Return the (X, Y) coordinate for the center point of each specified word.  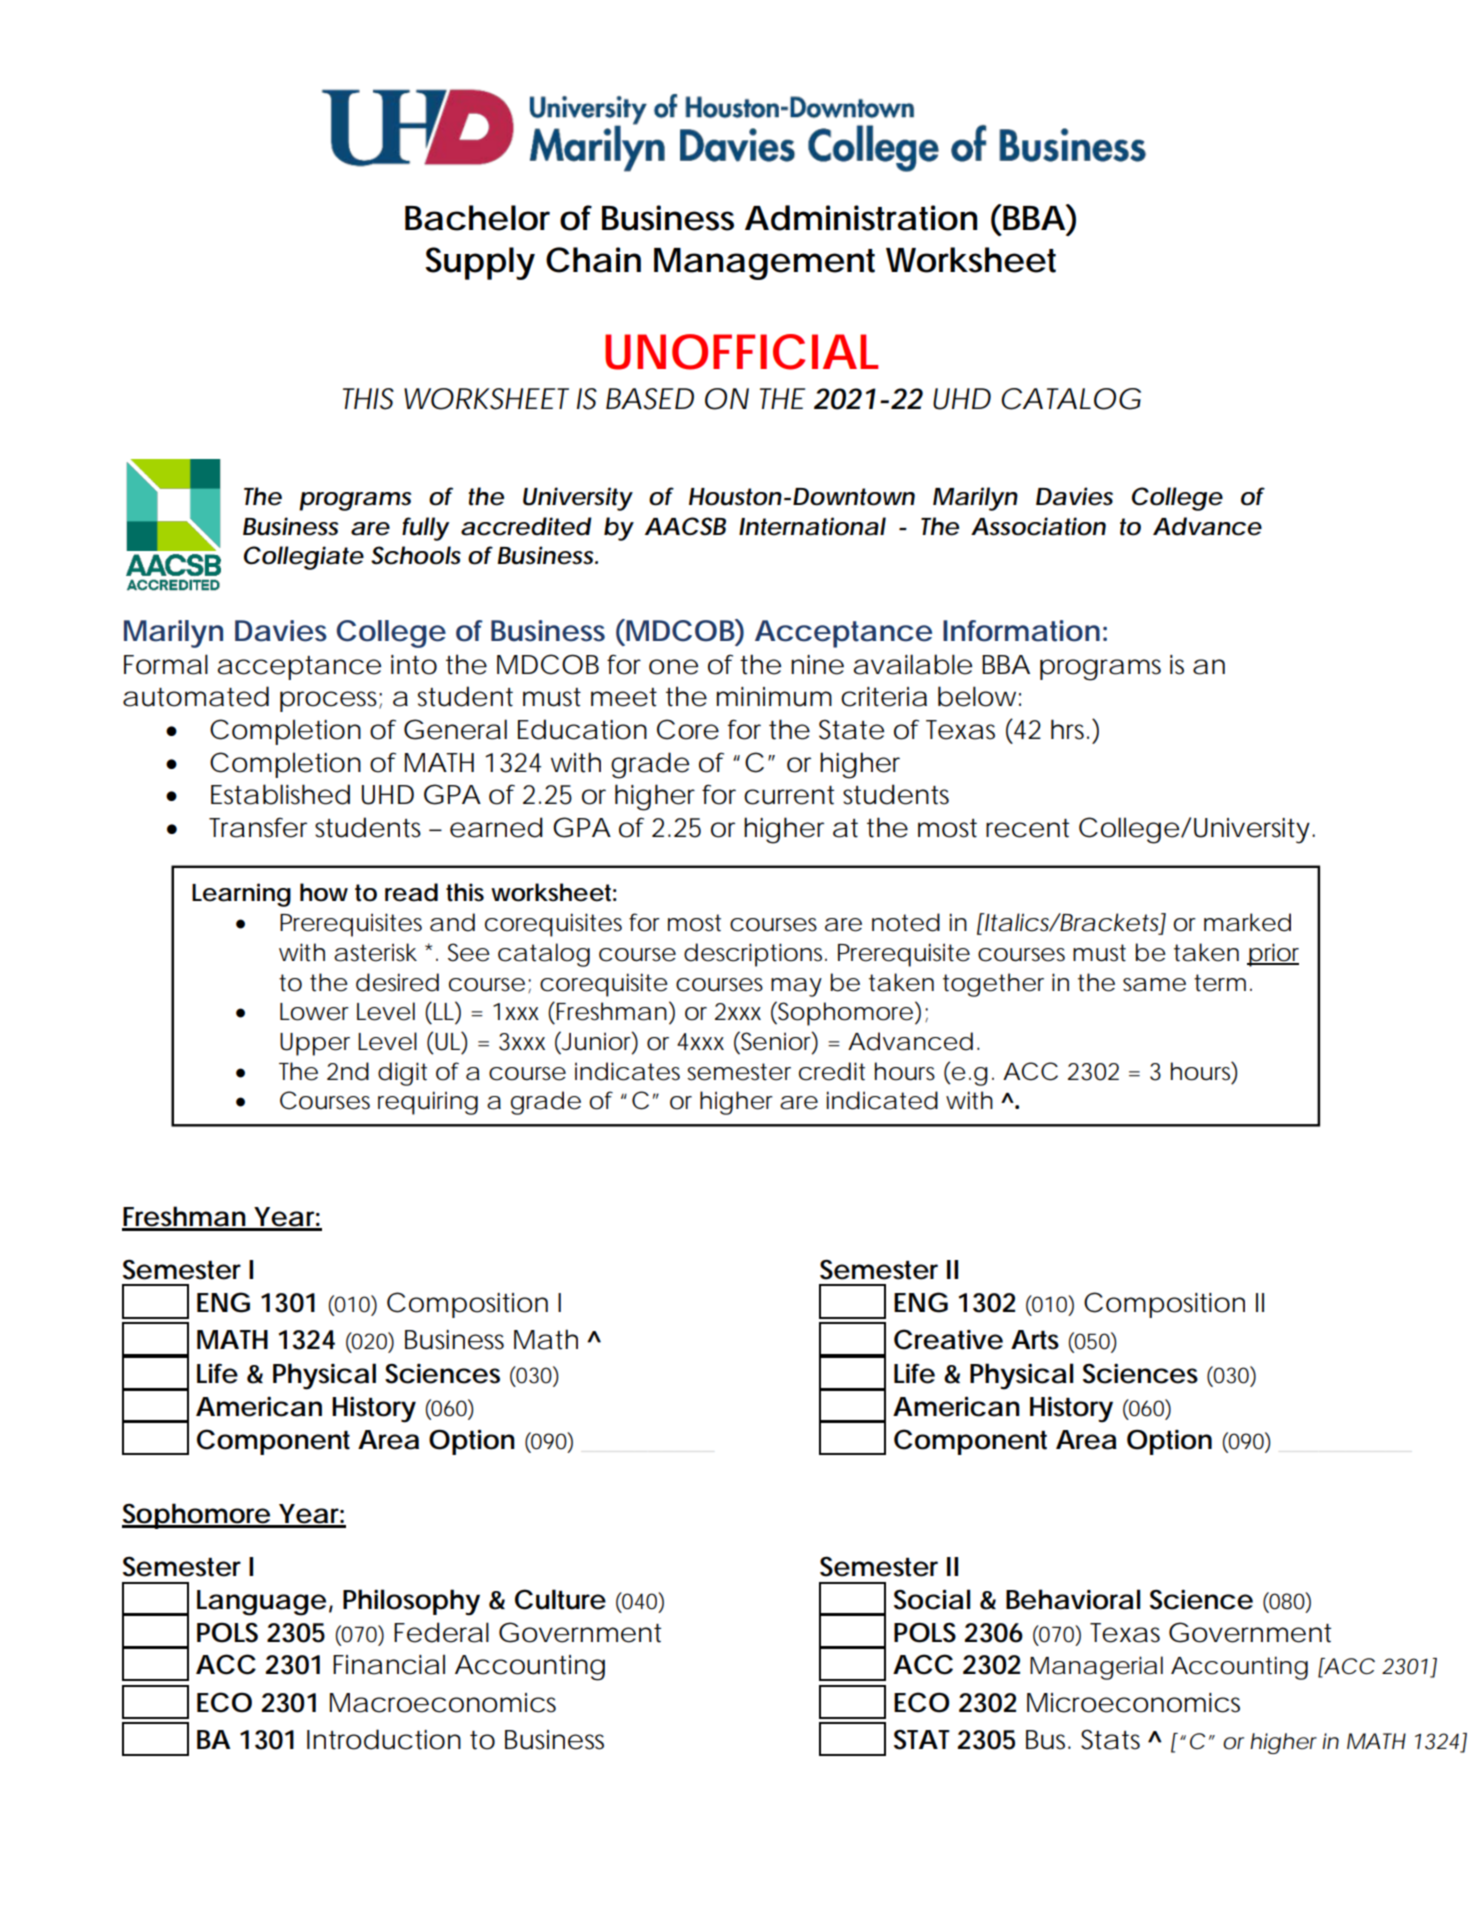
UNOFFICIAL (741, 352)
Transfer (258, 827)
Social (932, 1599)
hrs (1067, 729)
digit (402, 1074)
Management (764, 264)
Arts (1035, 1340)
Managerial (1096, 1668)
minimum (772, 697)
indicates (627, 1071)
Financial (389, 1664)
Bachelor (477, 218)
